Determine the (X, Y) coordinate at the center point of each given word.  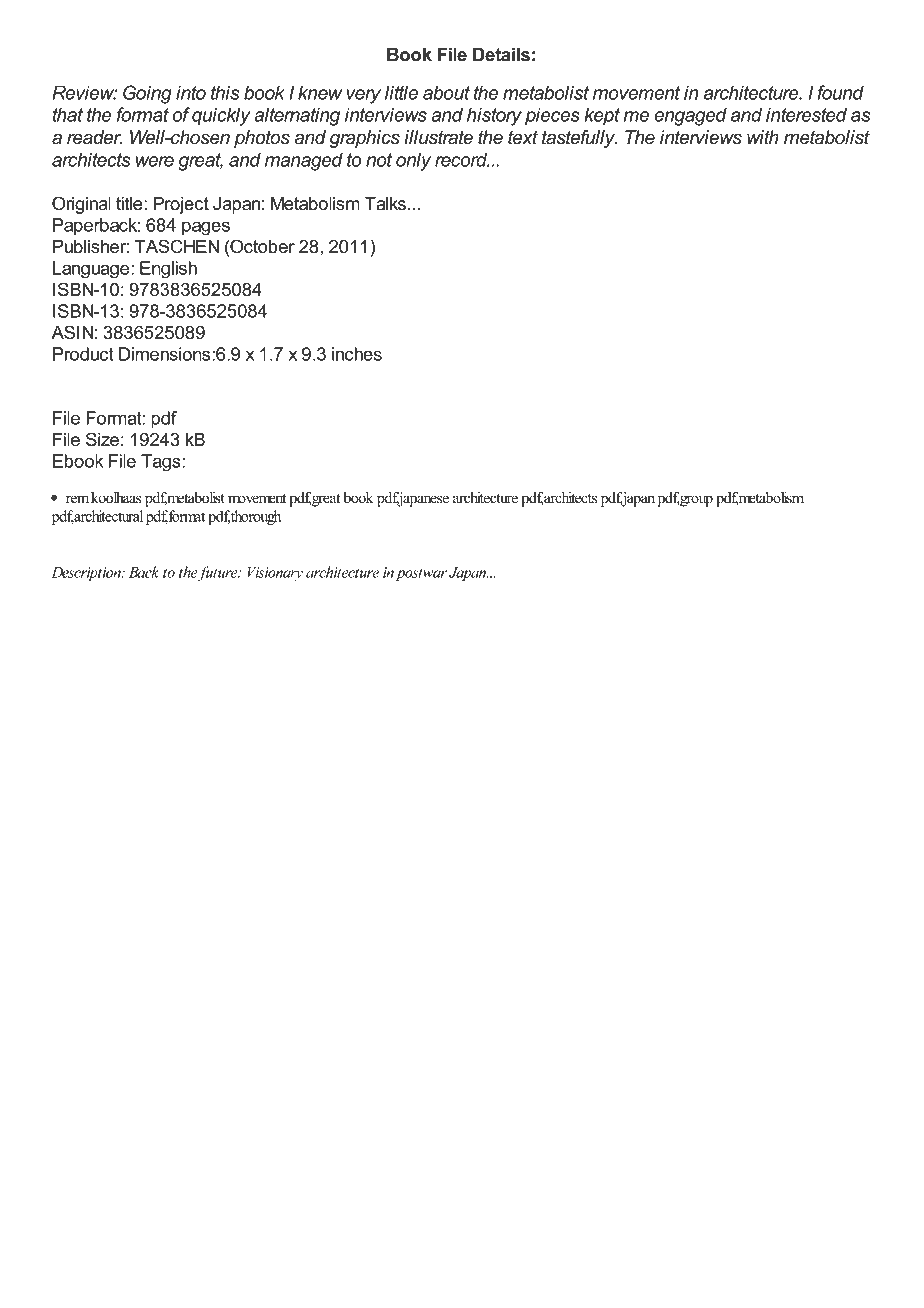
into (191, 92)
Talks (385, 204)
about (446, 92)
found (841, 92)
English (168, 270)
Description (87, 574)
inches (357, 354)
